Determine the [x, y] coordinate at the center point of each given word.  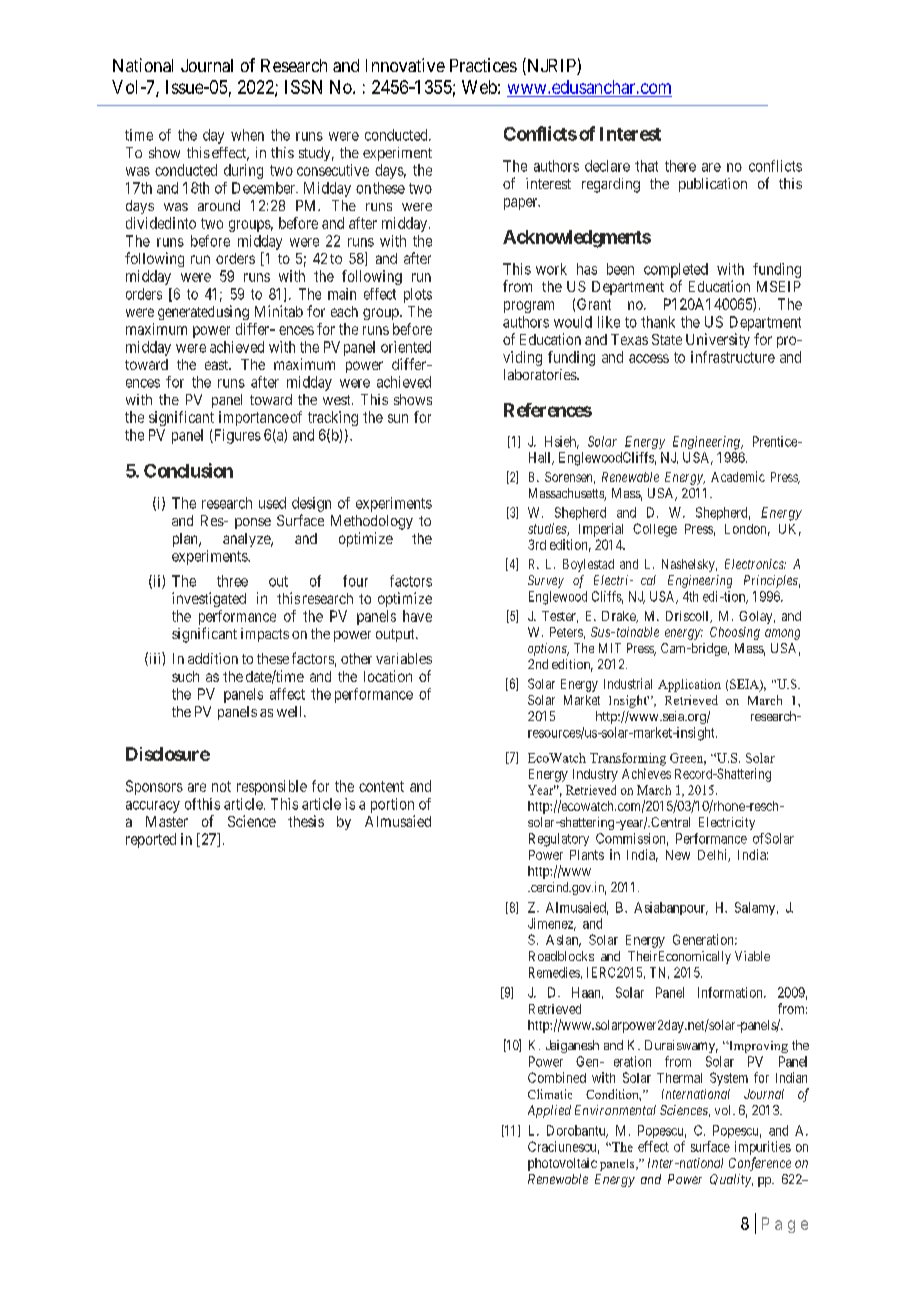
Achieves [646, 773]
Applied [549, 1111]
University [718, 340]
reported [151, 840]
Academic [738, 476]
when [247, 135]
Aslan [563, 941]
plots [418, 295]
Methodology [372, 522]
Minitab [279, 311]
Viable [752, 956]
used [272, 503]
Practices [483, 65]
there [680, 166]
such [185, 676]
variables [404, 658]
